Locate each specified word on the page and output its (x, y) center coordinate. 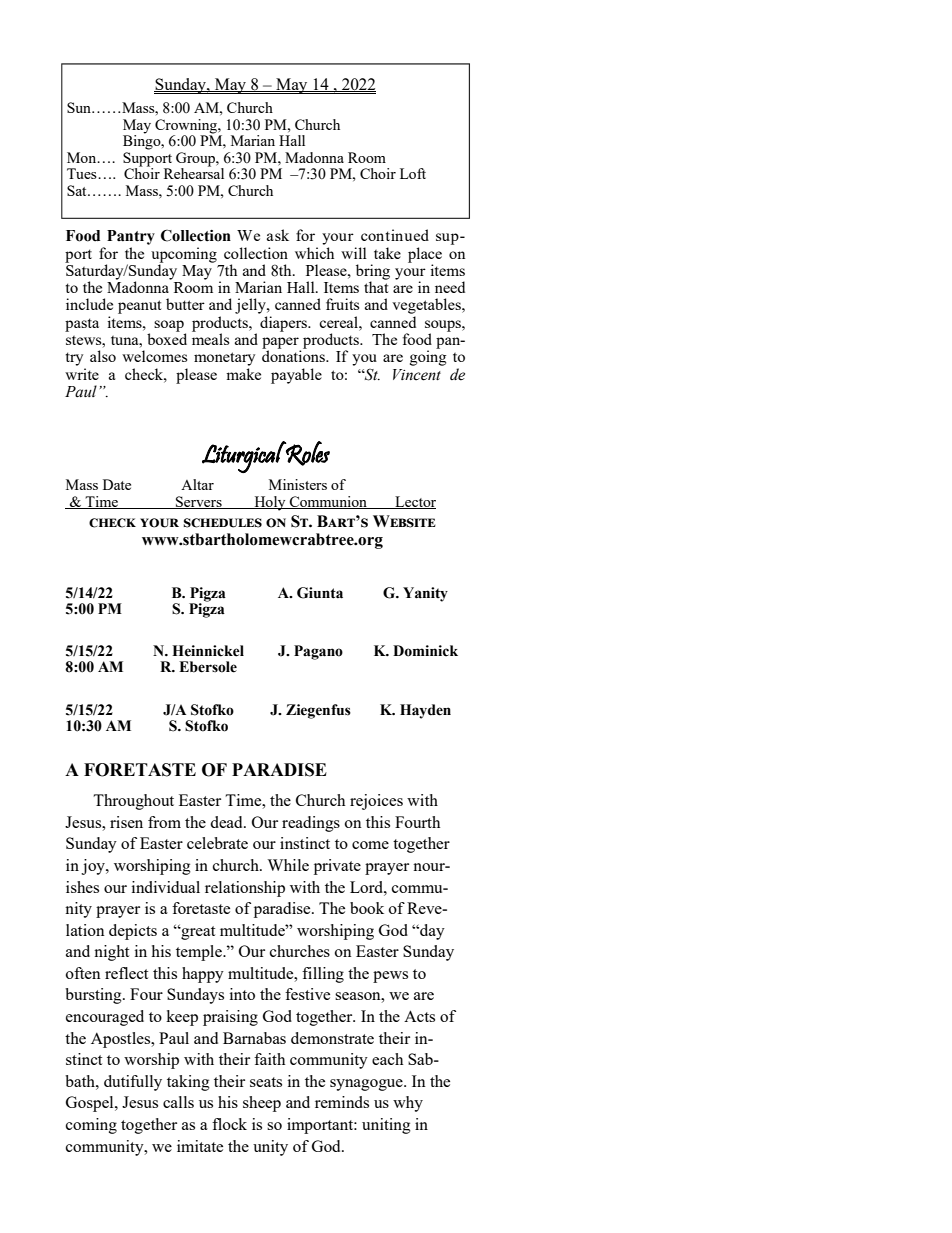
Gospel (91, 1104)
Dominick (425, 651)
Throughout (133, 802)
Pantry (131, 237)
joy (94, 867)
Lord (367, 887)
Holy (270, 503)
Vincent (417, 375)
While (288, 865)
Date (117, 484)
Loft (413, 173)
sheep (262, 1104)
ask (278, 235)
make (243, 374)
